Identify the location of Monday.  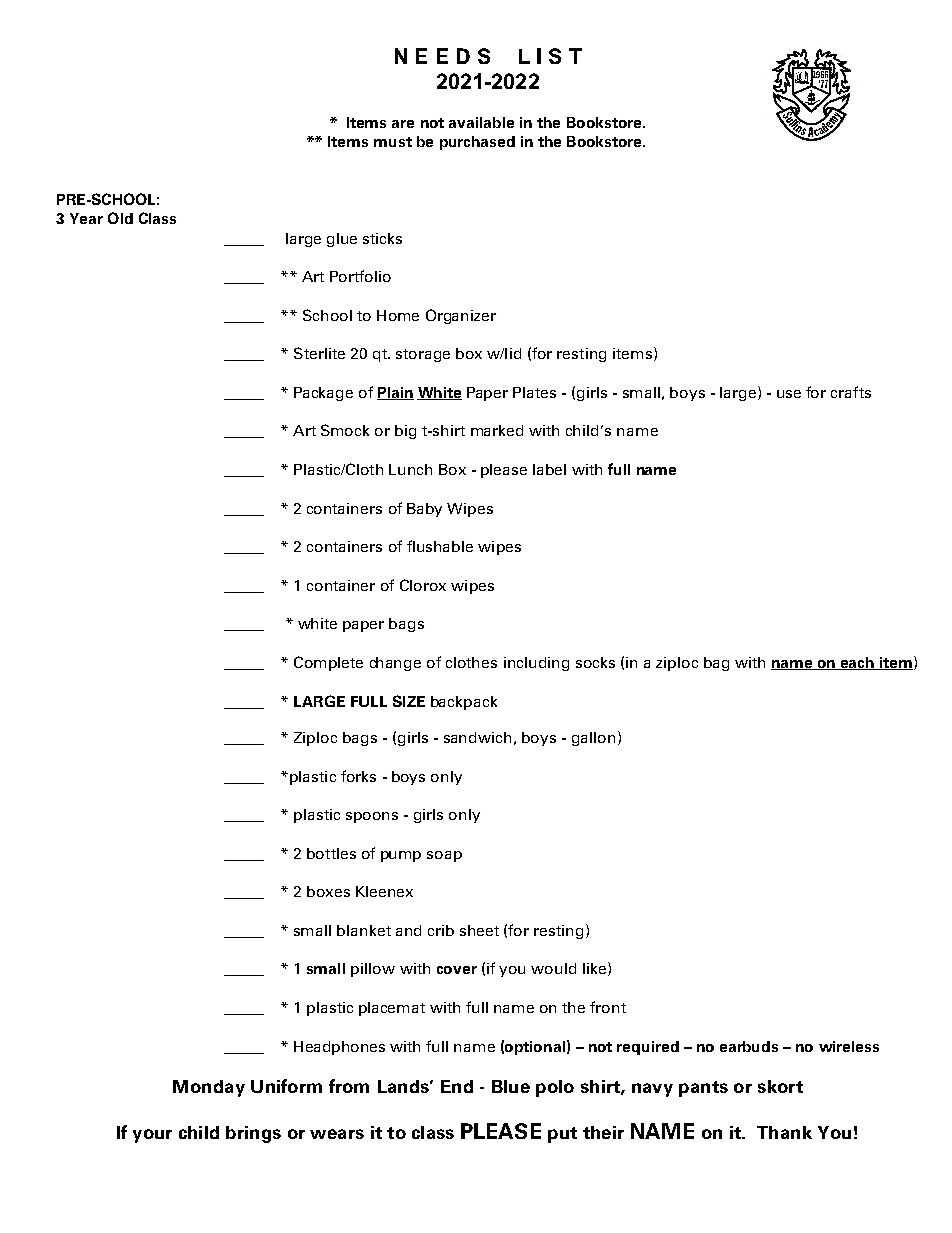
(209, 1088).
